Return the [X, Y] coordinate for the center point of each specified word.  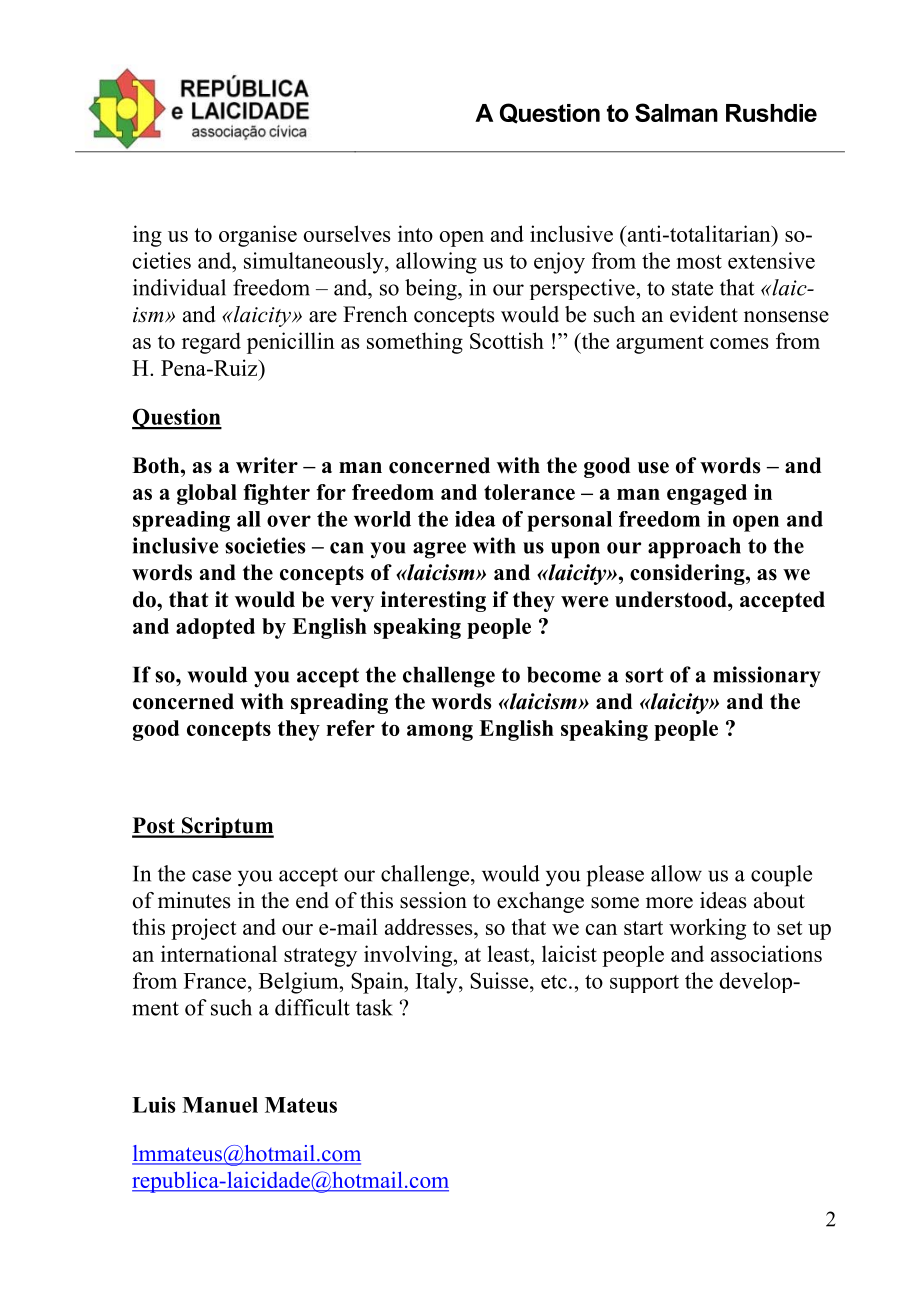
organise [258, 236]
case [211, 876]
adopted [215, 628]
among [440, 733]
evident [704, 314]
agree [439, 550]
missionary [767, 677]
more [669, 903]
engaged [707, 494]
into [415, 233]
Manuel [220, 1105]
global [207, 494]
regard [211, 343]
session [433, 900]
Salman [676, 112]
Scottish [507, 340]
